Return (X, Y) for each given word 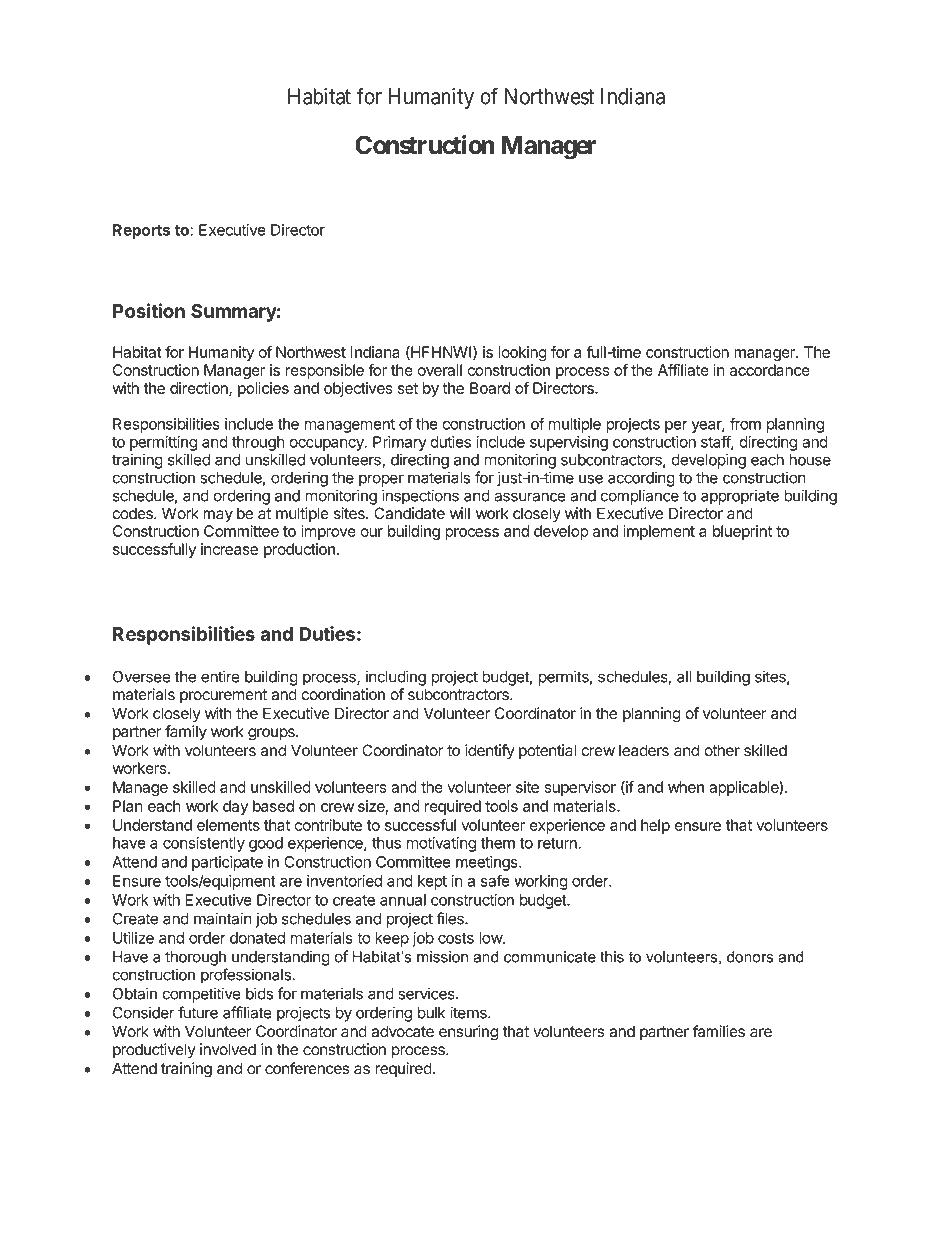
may (218, 516)
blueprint (742, 532)
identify (490, 752)
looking (522, 353)
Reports (141, 231)
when (686, 787)
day (235, 807)
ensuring (468, 1033)
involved (228, 1049)
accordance (770, 370)
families (719, 1031)
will (460, 513)
